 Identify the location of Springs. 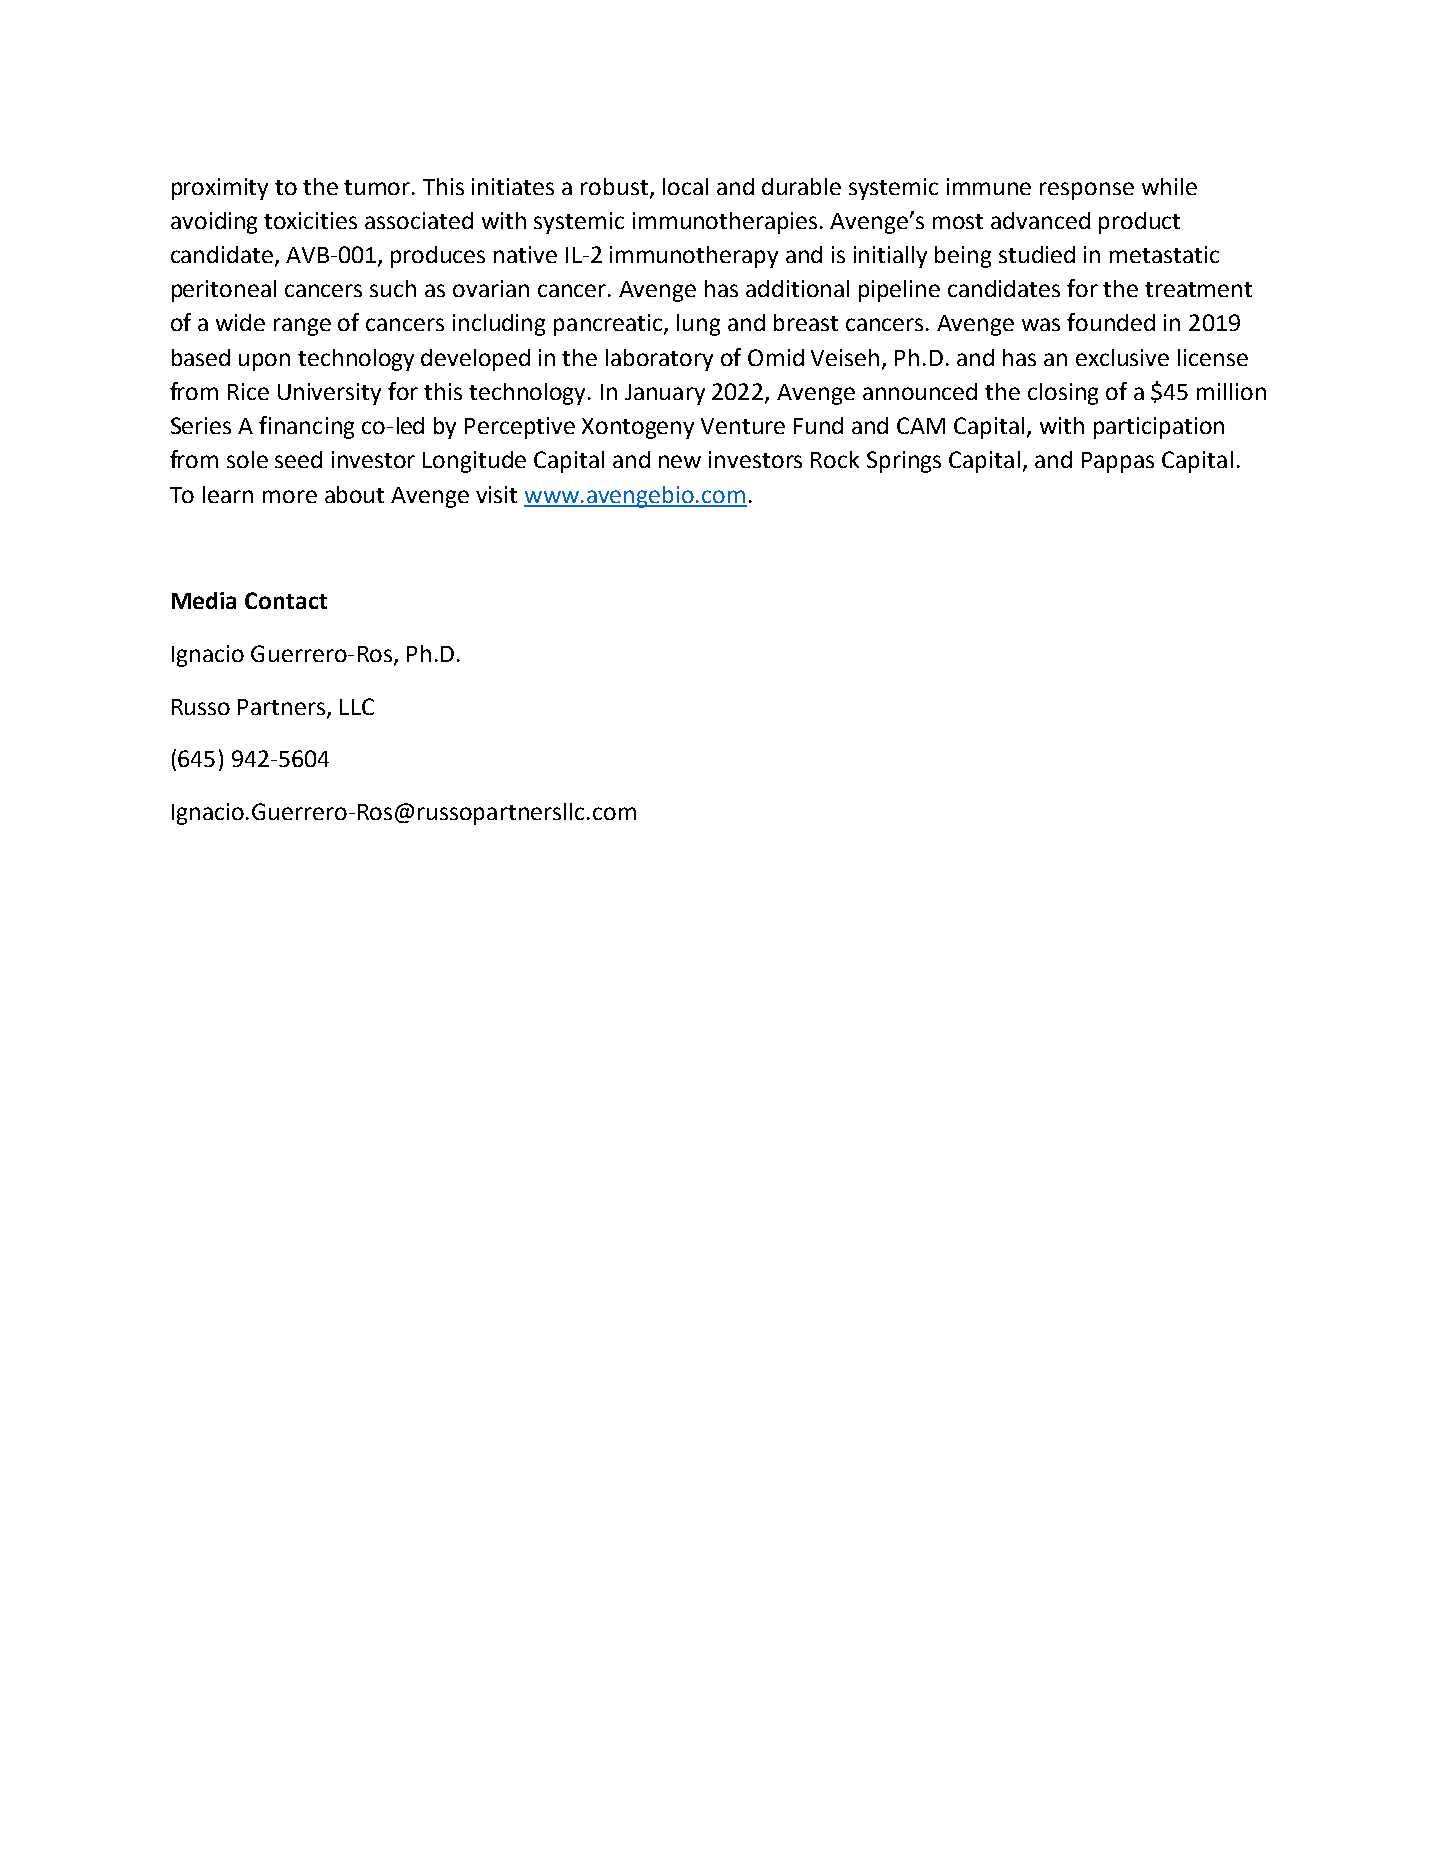
(904, 462).
